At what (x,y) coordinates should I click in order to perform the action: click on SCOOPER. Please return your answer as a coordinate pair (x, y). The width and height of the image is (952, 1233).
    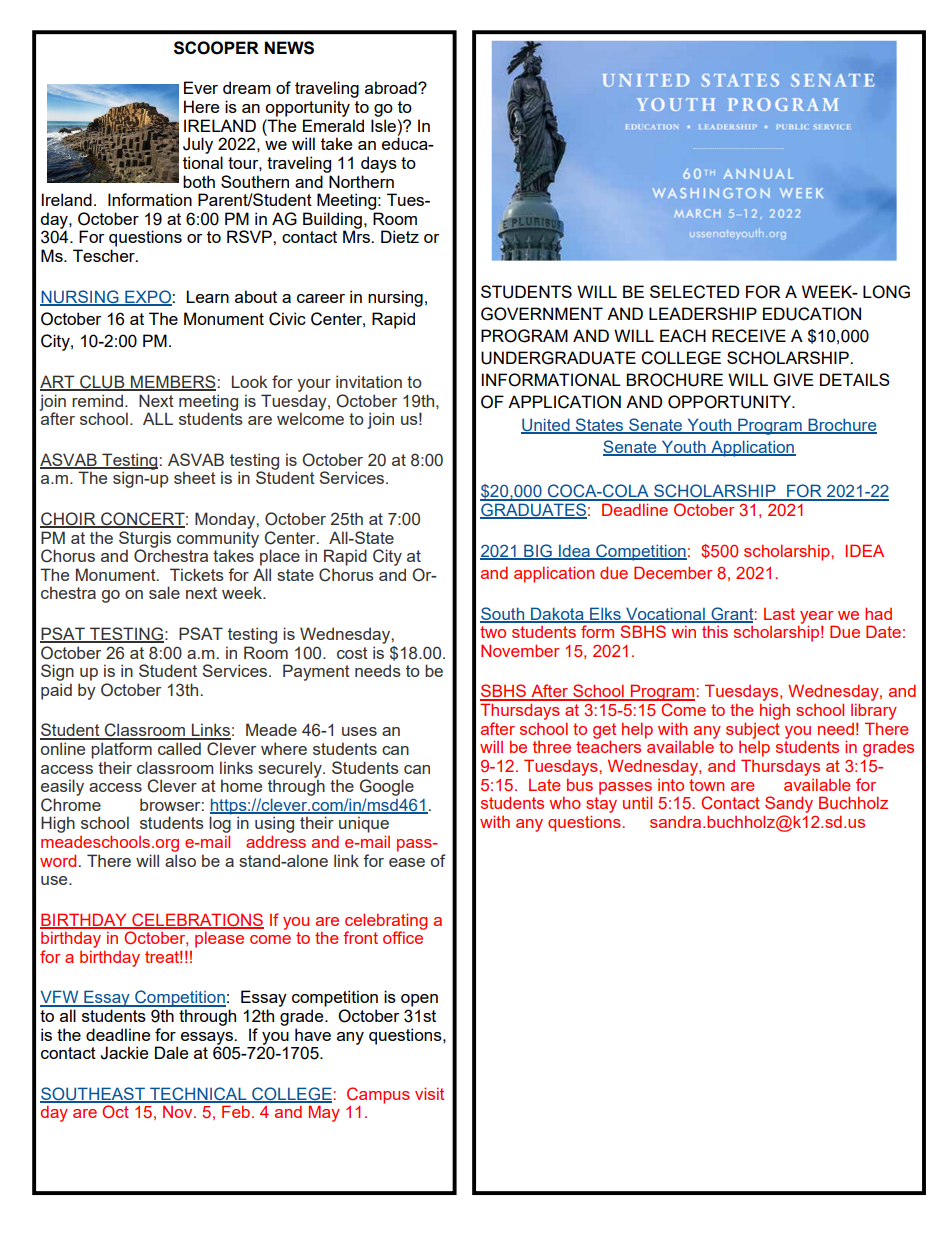
    Looking at the image, I should click on (216, 48).
